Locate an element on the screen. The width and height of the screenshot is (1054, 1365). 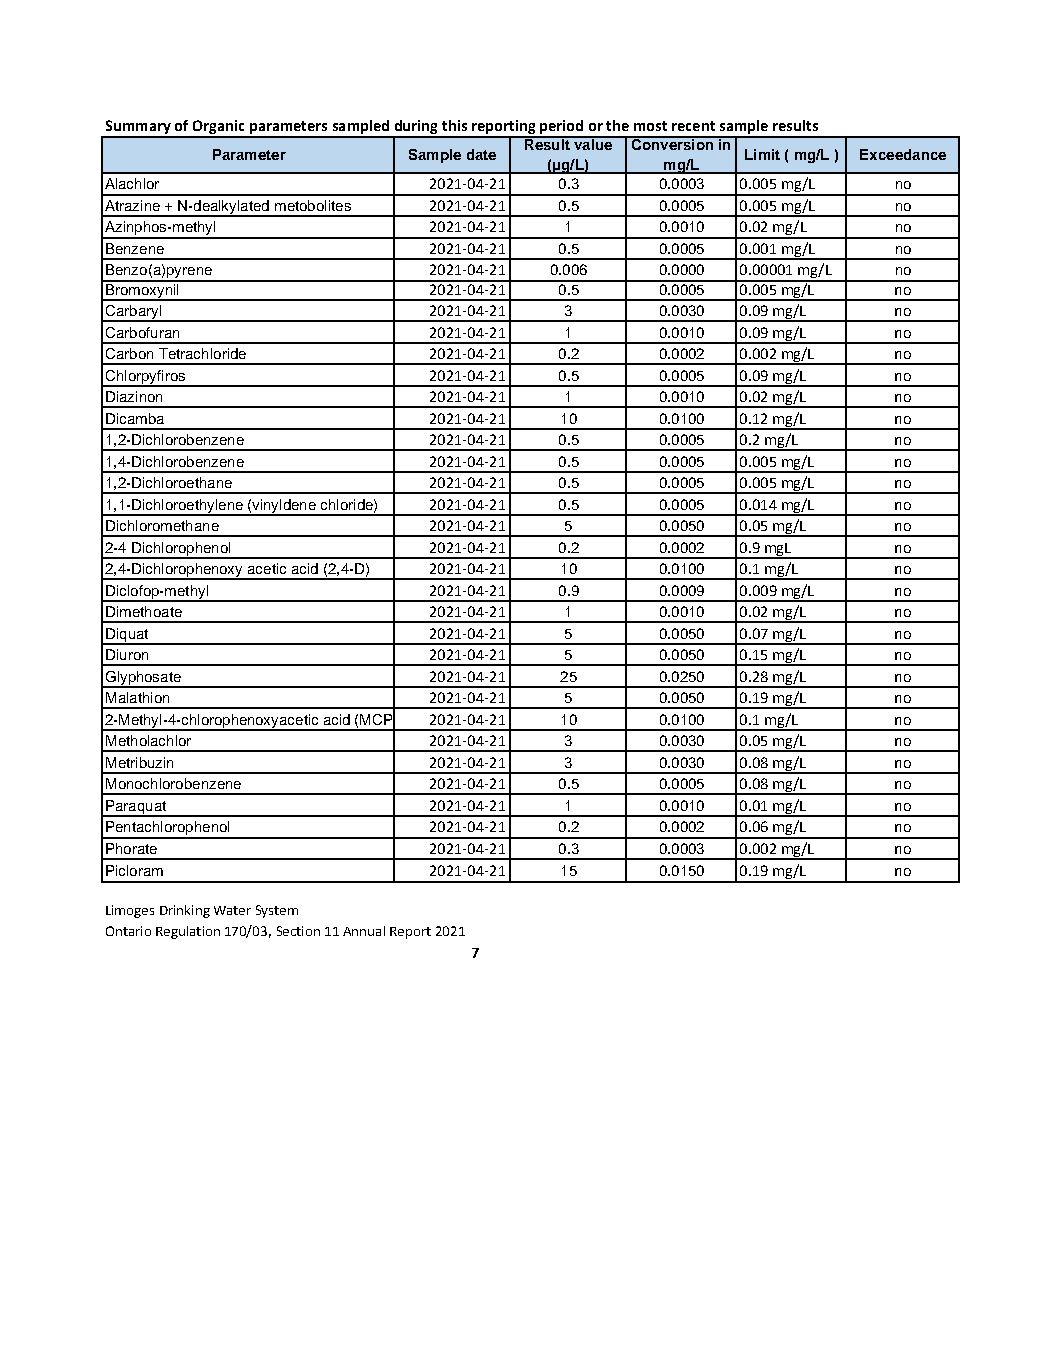
Dicamba is located at coordinates (135, 418).
